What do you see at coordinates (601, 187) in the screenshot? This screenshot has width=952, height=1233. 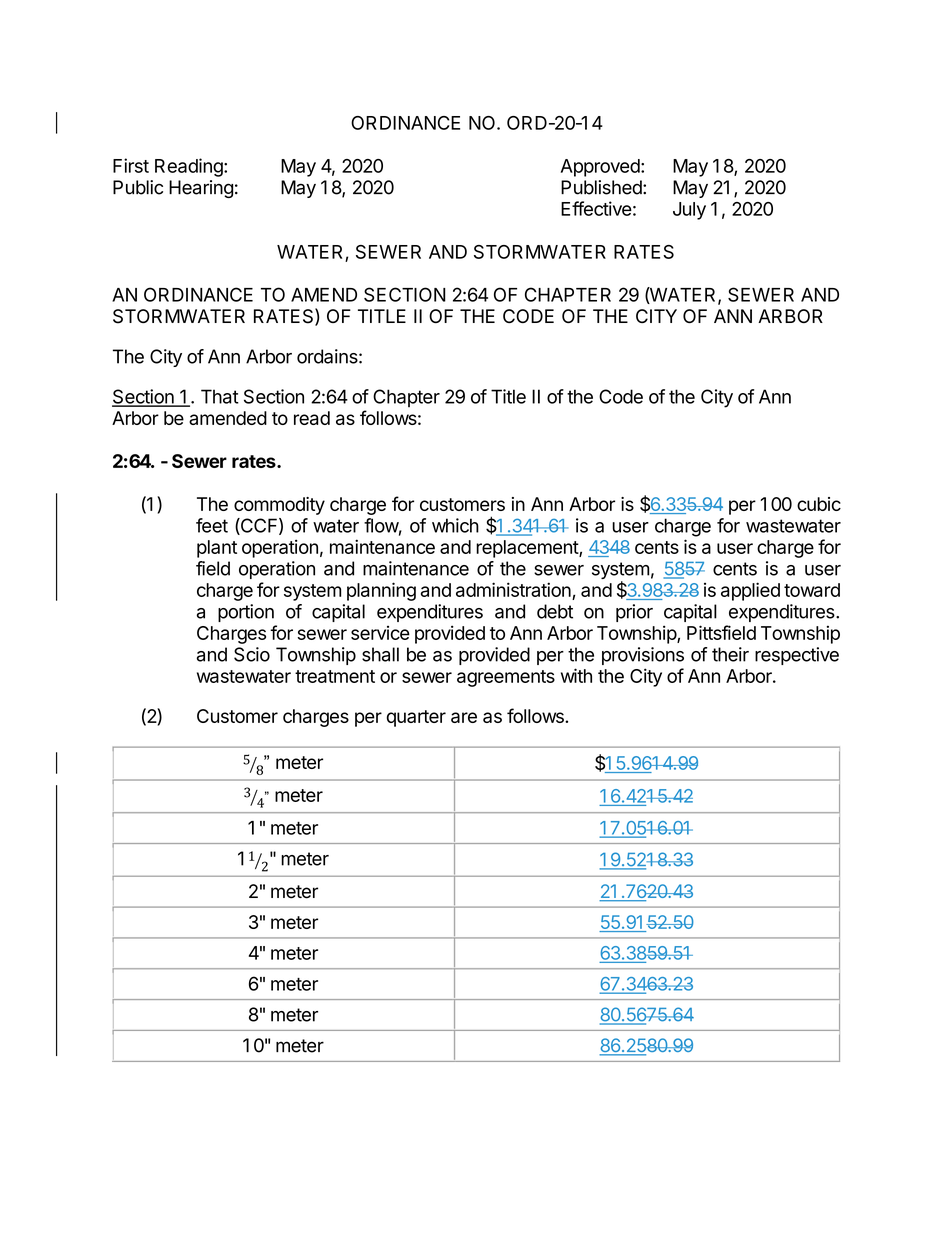 I see `Published` at bounding box center [601, 187].
